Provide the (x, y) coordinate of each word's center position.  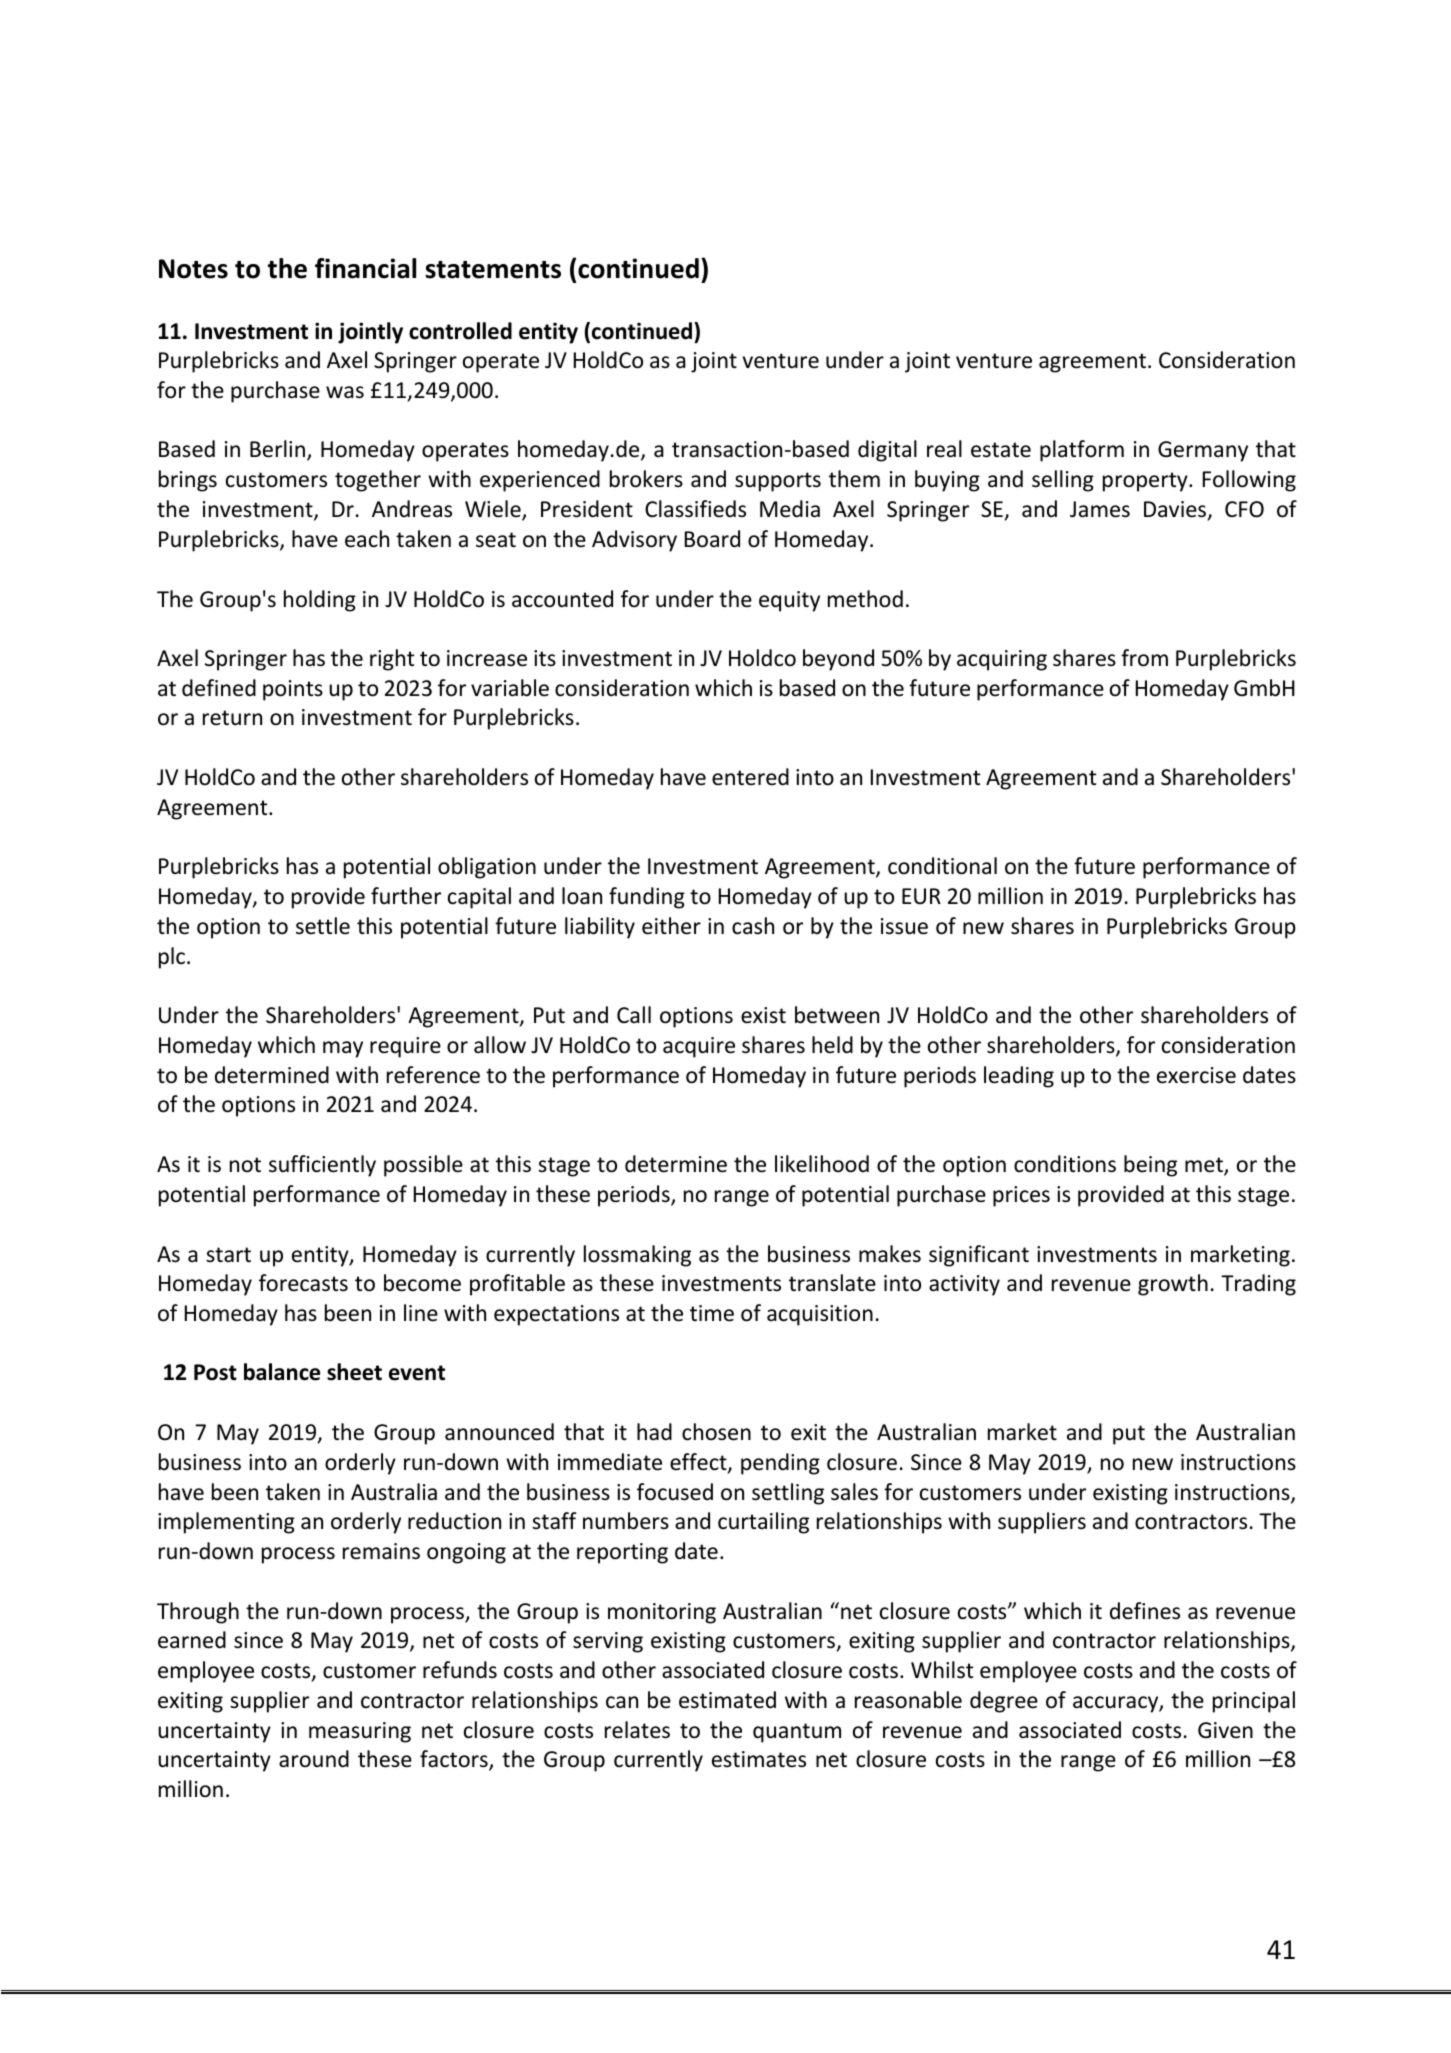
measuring (360, 1732)
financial (365, 268)
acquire (699, 1047)
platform (1082, 451)
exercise (1196, 1075)
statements (493, 270)
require (405, 1047)
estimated (727, 1700)
